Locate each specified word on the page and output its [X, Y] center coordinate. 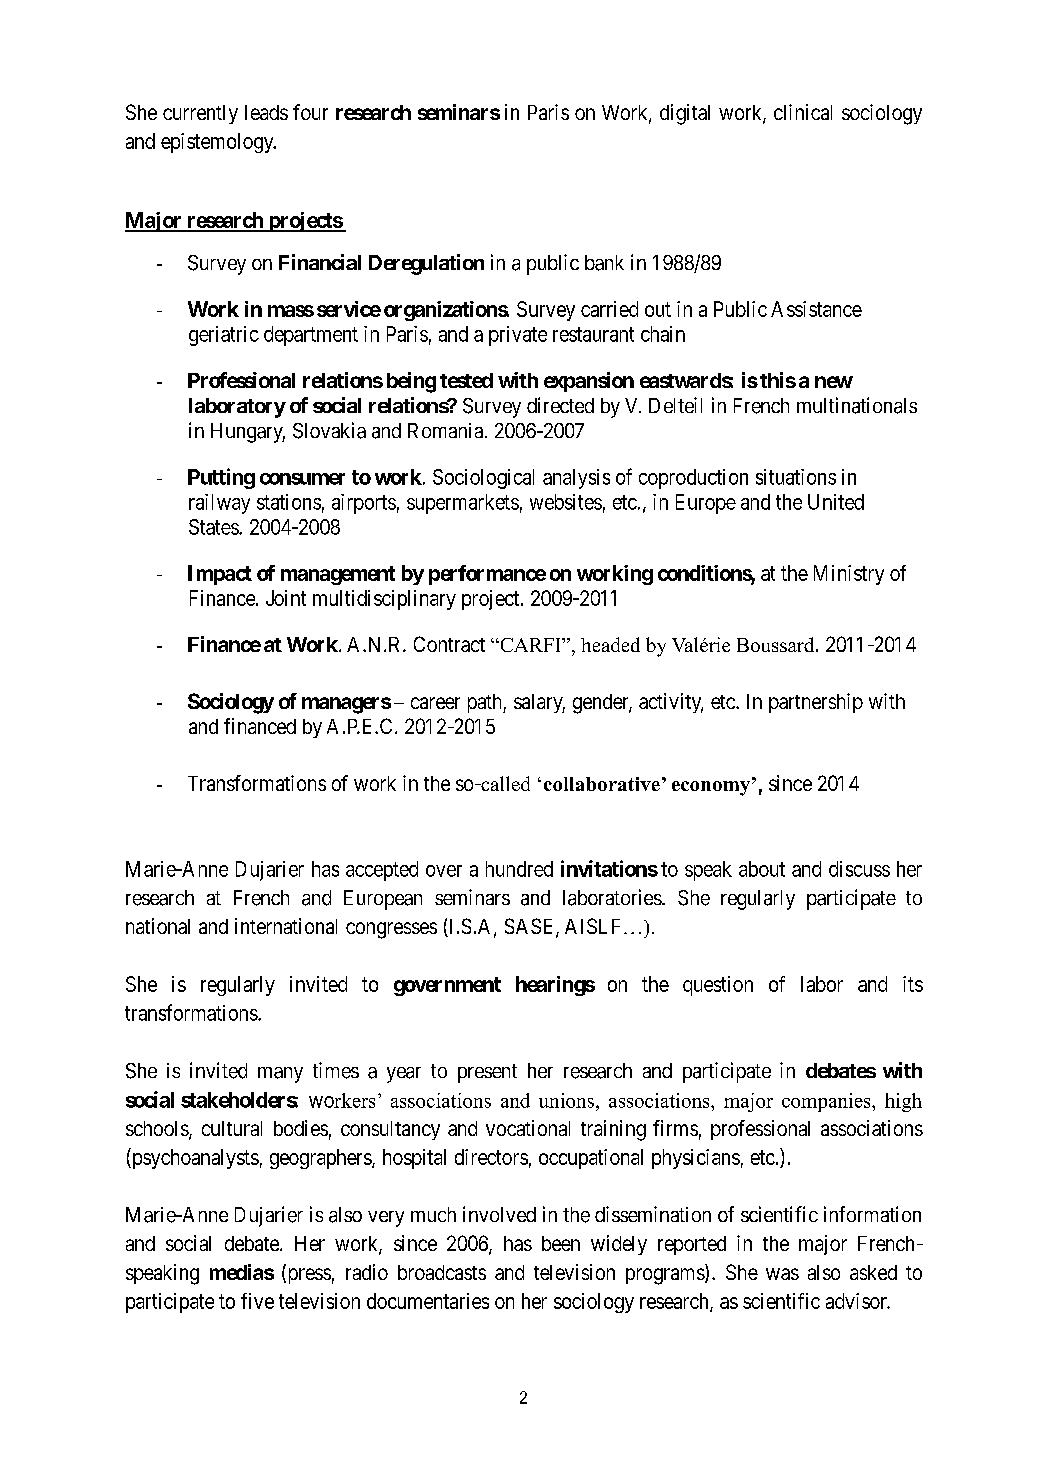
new [834, 382]
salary [539, 703]
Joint [286, 598]
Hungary [248, 433]
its [913, 984]
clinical [803, 112]
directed [560, 405]
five [257, 1301]
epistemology [218, 143]
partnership [816, 703]
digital [685, 114]
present [487, 1073]
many [280, 1075]
